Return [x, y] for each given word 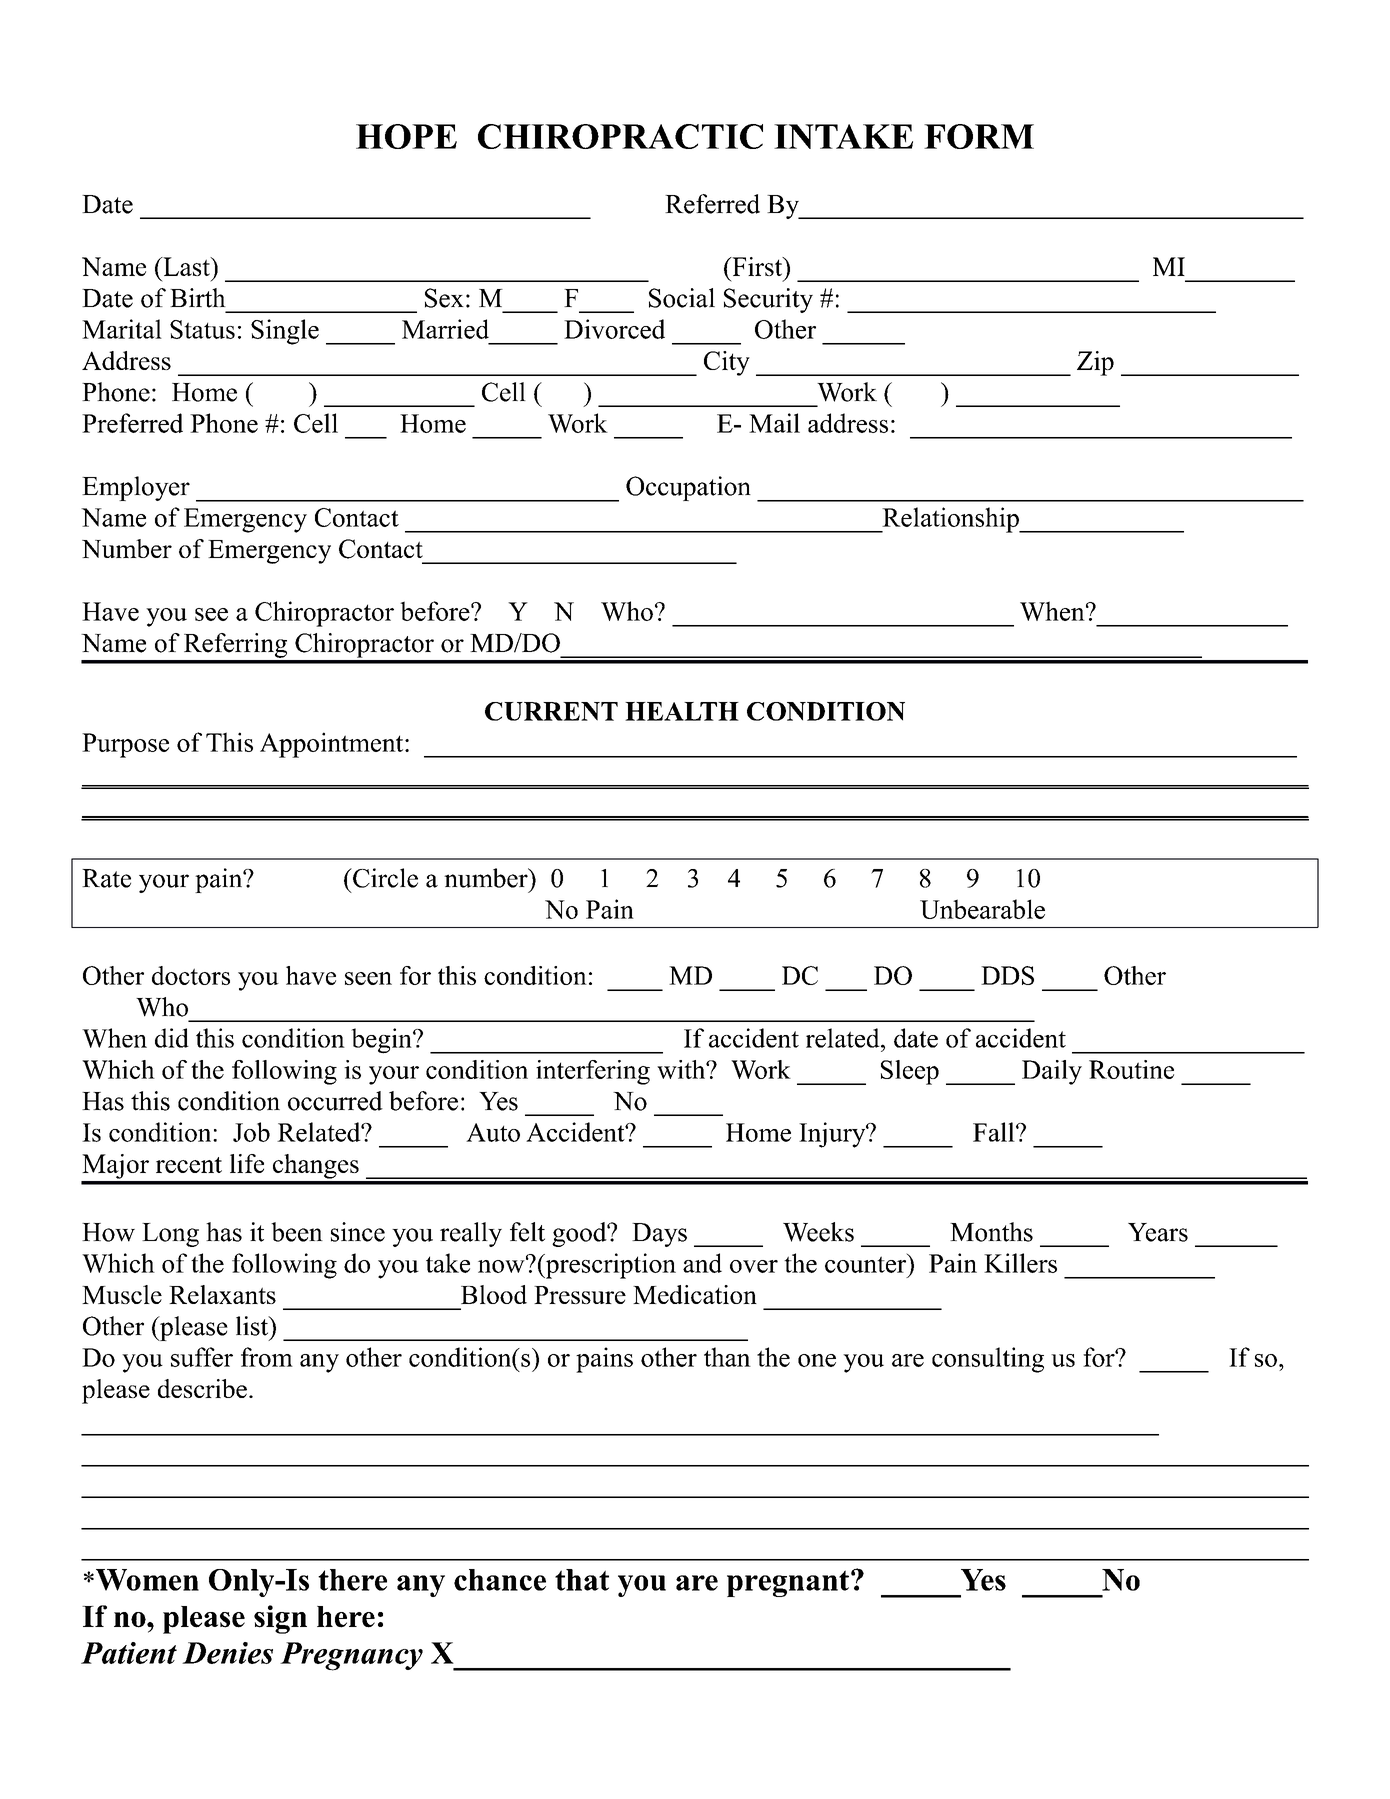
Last [186, 266]
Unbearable [982, 909]
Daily [1052, 1072]
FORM [979, 136]
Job [251, 1132]
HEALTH [682, 711]
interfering [593, 1072]
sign [280, 1619]
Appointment [333, 745]
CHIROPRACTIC [620, 136]
